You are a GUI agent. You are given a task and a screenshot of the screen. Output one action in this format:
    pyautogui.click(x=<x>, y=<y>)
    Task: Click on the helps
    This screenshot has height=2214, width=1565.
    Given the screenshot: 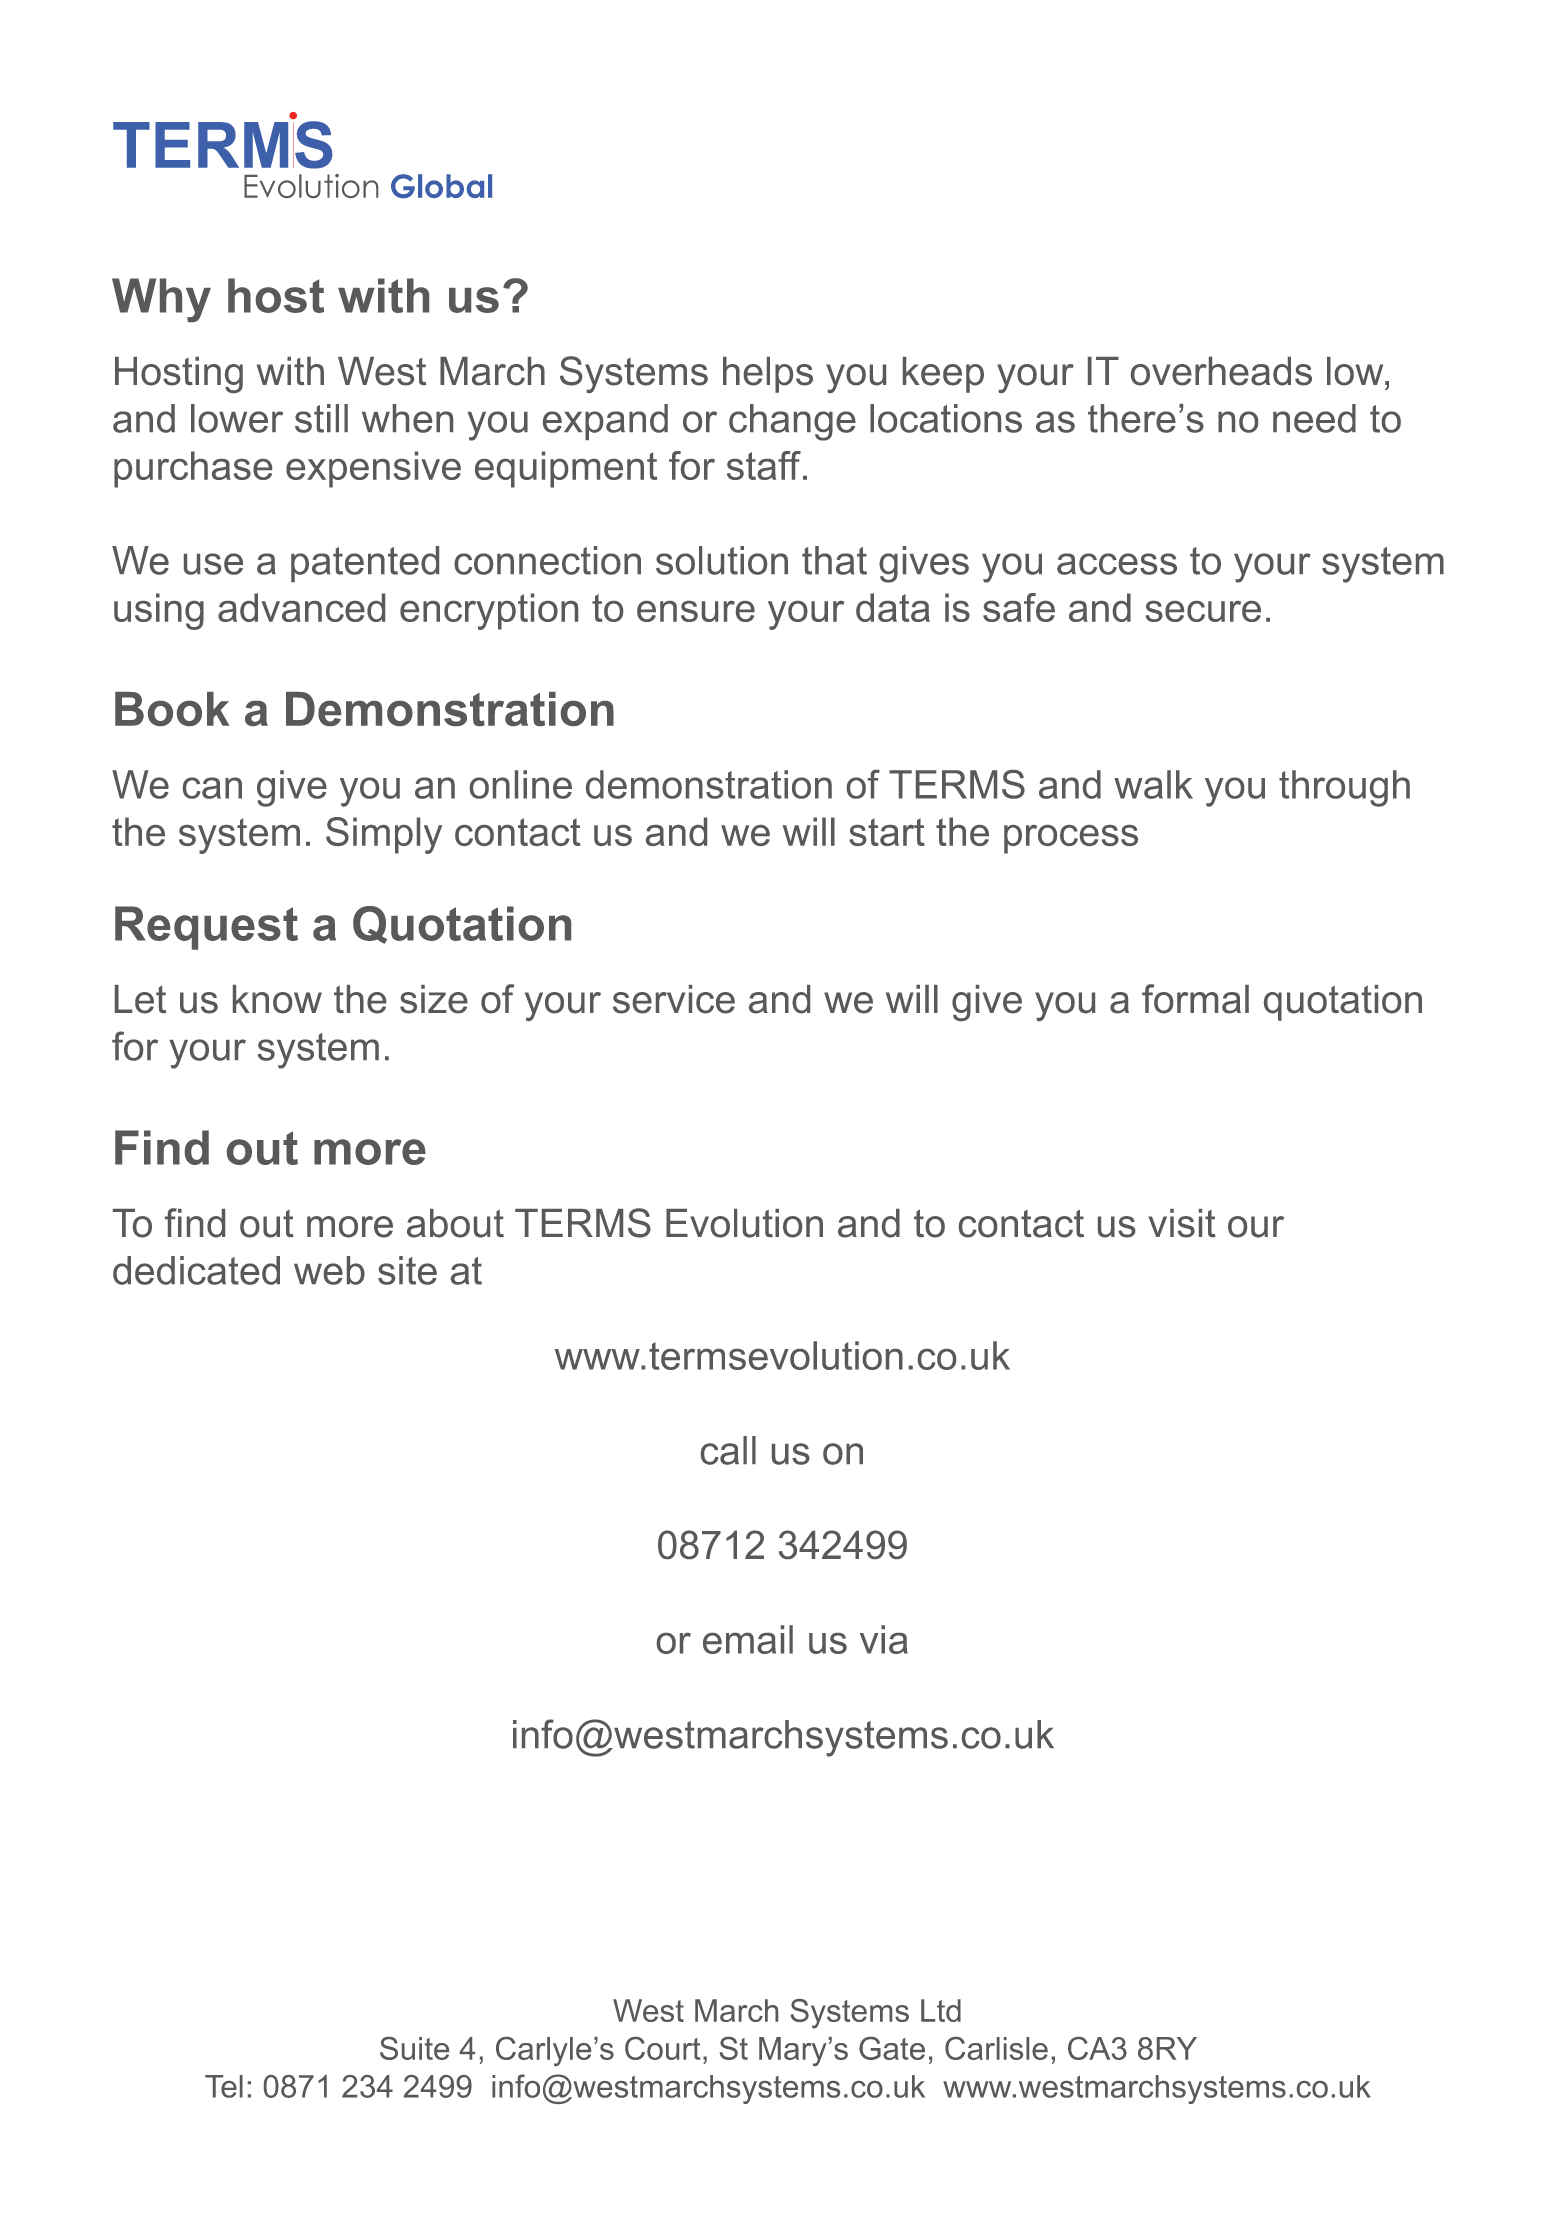 What is the action you would take?
    pyautogui.click(x=768, y=375)
